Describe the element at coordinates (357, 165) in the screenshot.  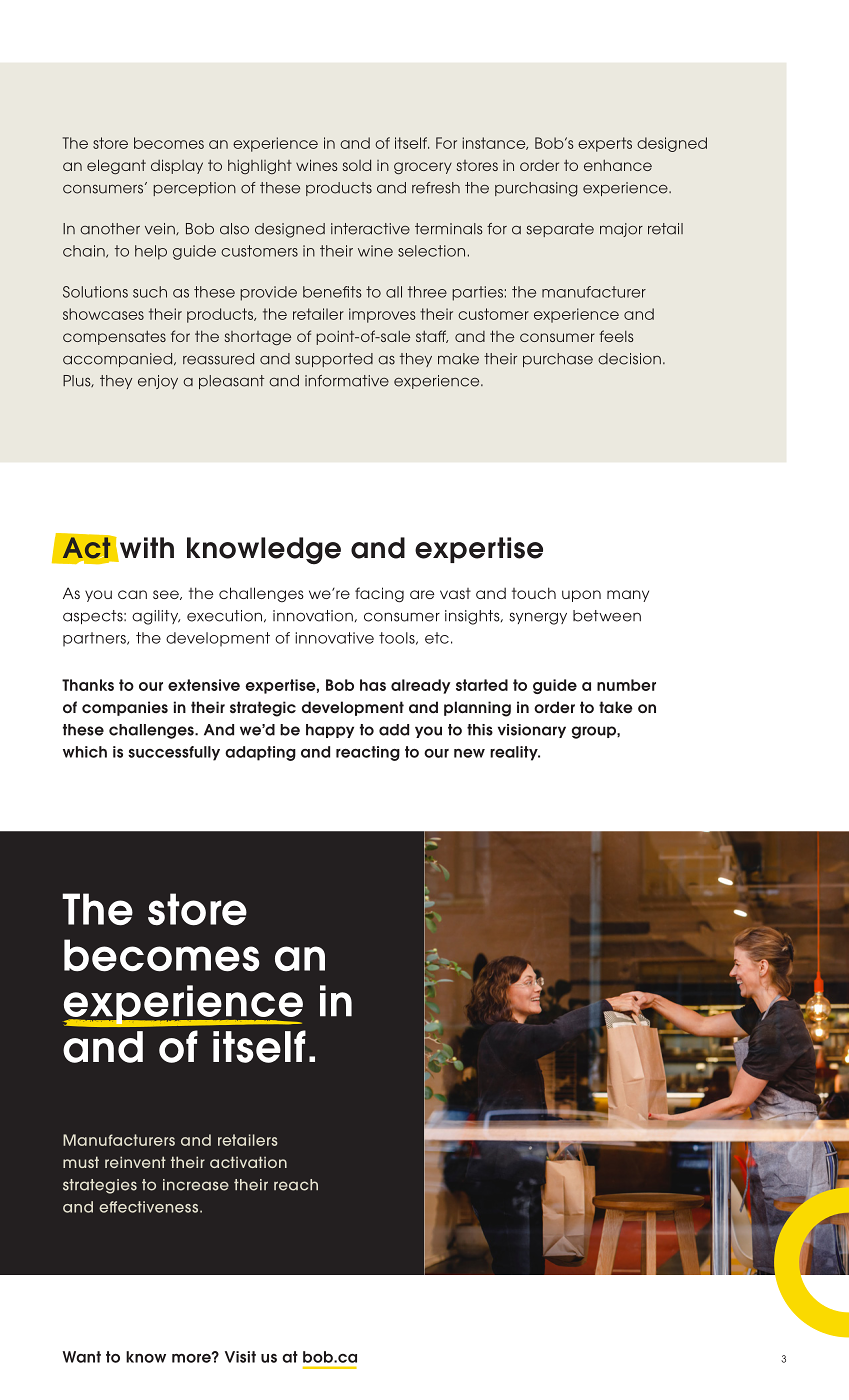
I see `sold` at that location.
